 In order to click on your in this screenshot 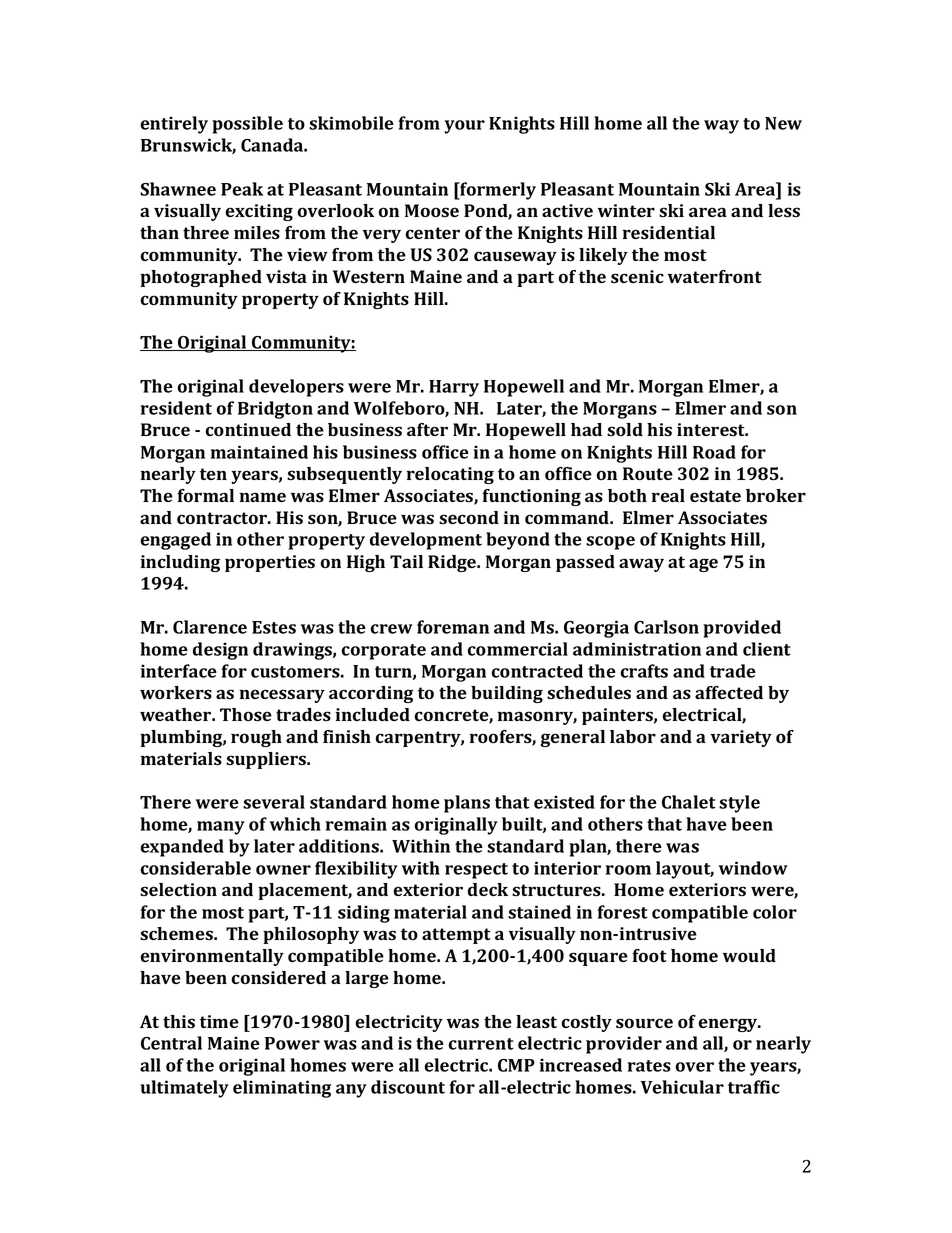, I will do `click(464, 127)`.
